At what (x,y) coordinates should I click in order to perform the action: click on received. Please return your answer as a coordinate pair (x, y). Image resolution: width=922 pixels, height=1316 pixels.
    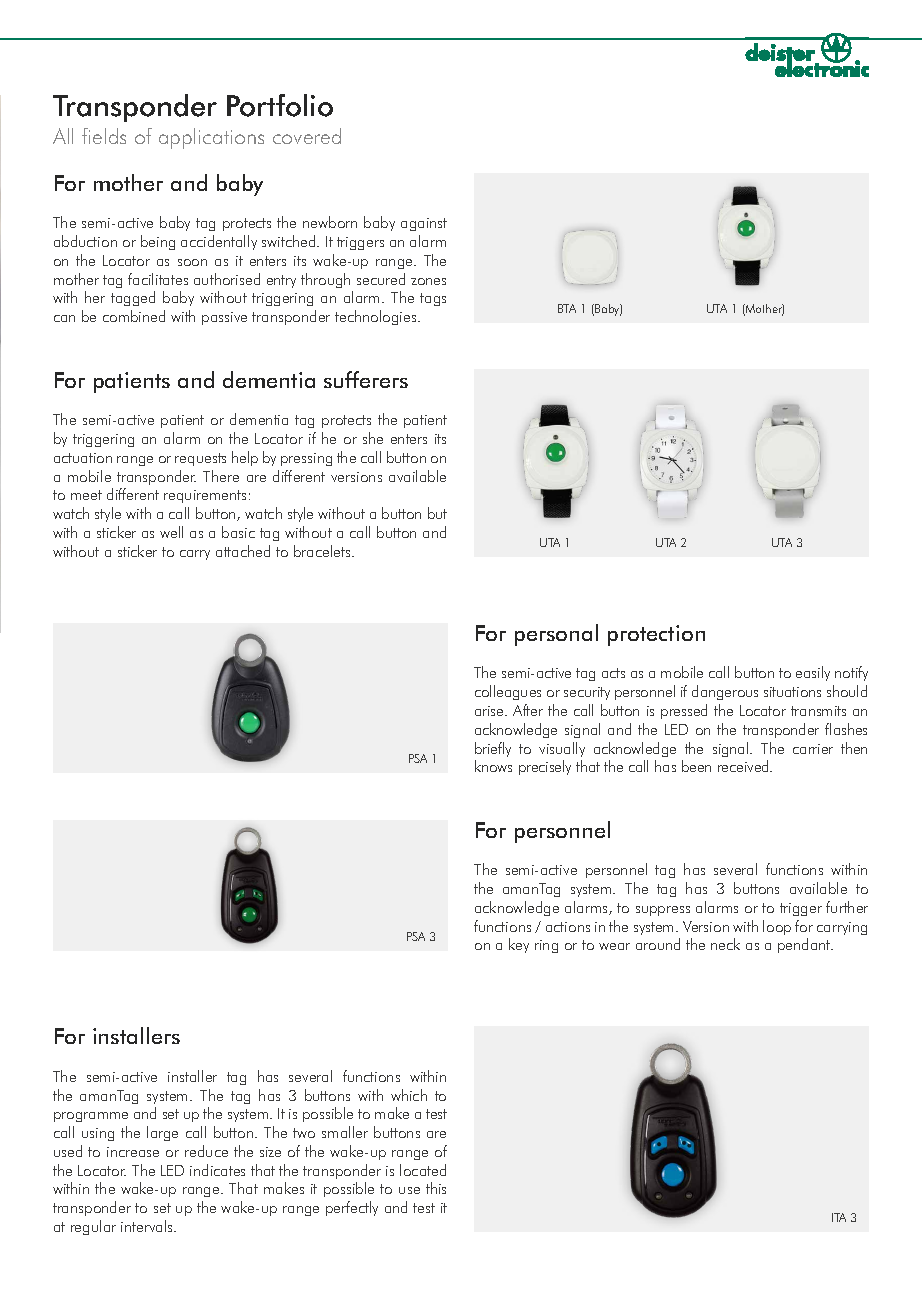
    Looking at the image, I should click on (744, 766).
